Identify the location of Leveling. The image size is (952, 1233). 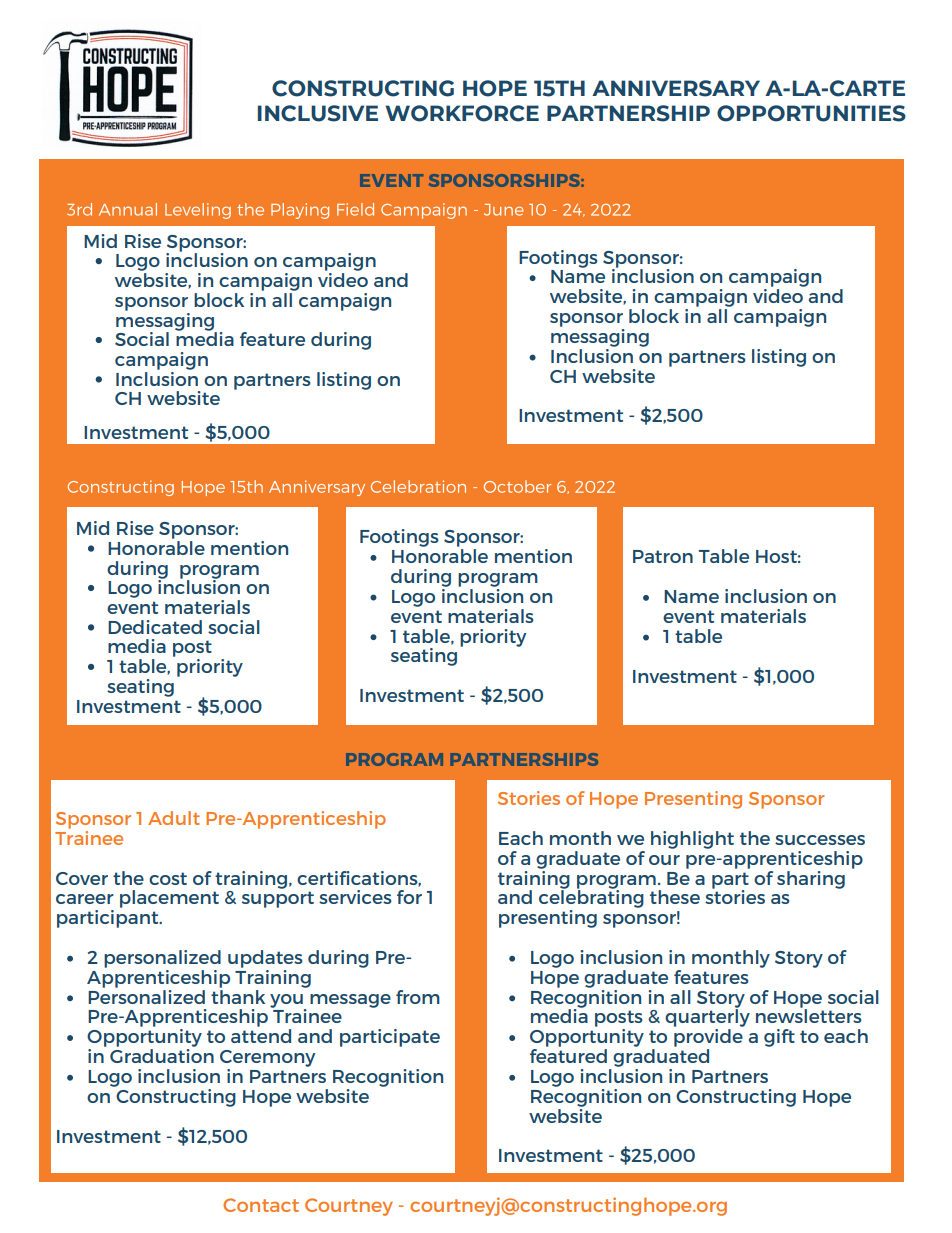
(198, 211).
